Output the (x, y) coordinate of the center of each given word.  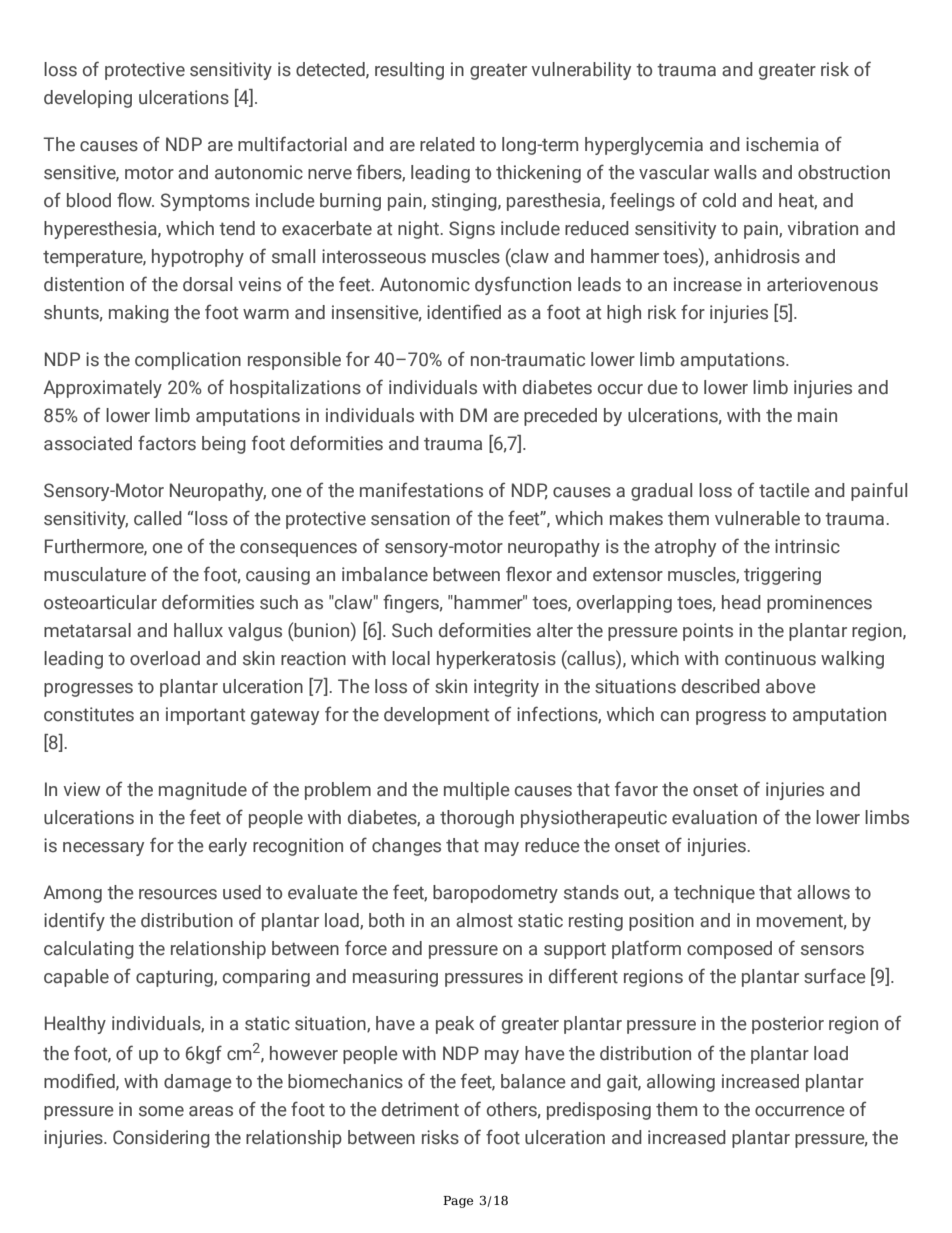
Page (458, 1202)
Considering (161, 1139)
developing (88, 99)
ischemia (782, 144)
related (447, 144)
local (411, 658)
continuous (770, 658)
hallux (198, 630)
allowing (681, 1083)
